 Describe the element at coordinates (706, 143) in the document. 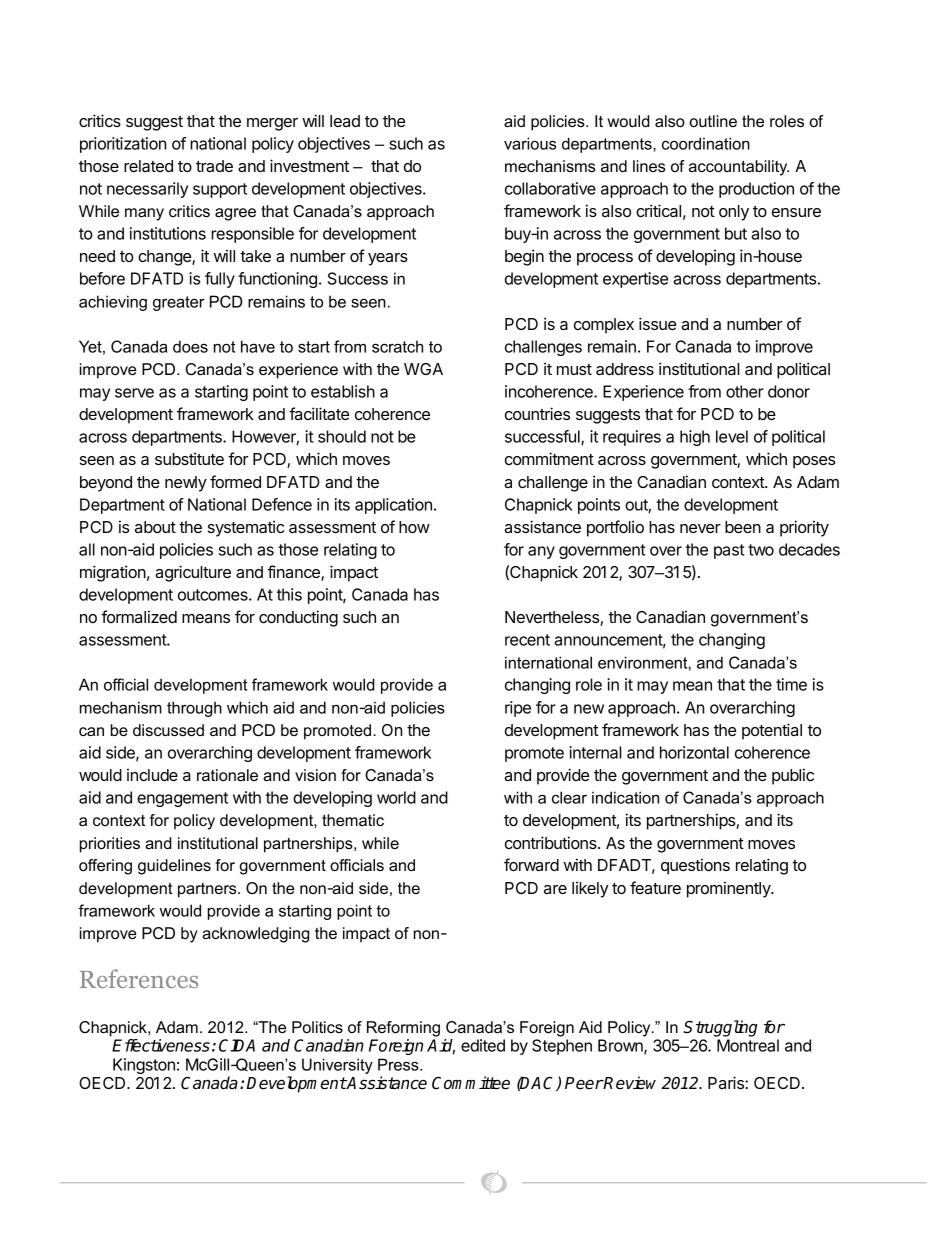

I see `coordination` at that location.
